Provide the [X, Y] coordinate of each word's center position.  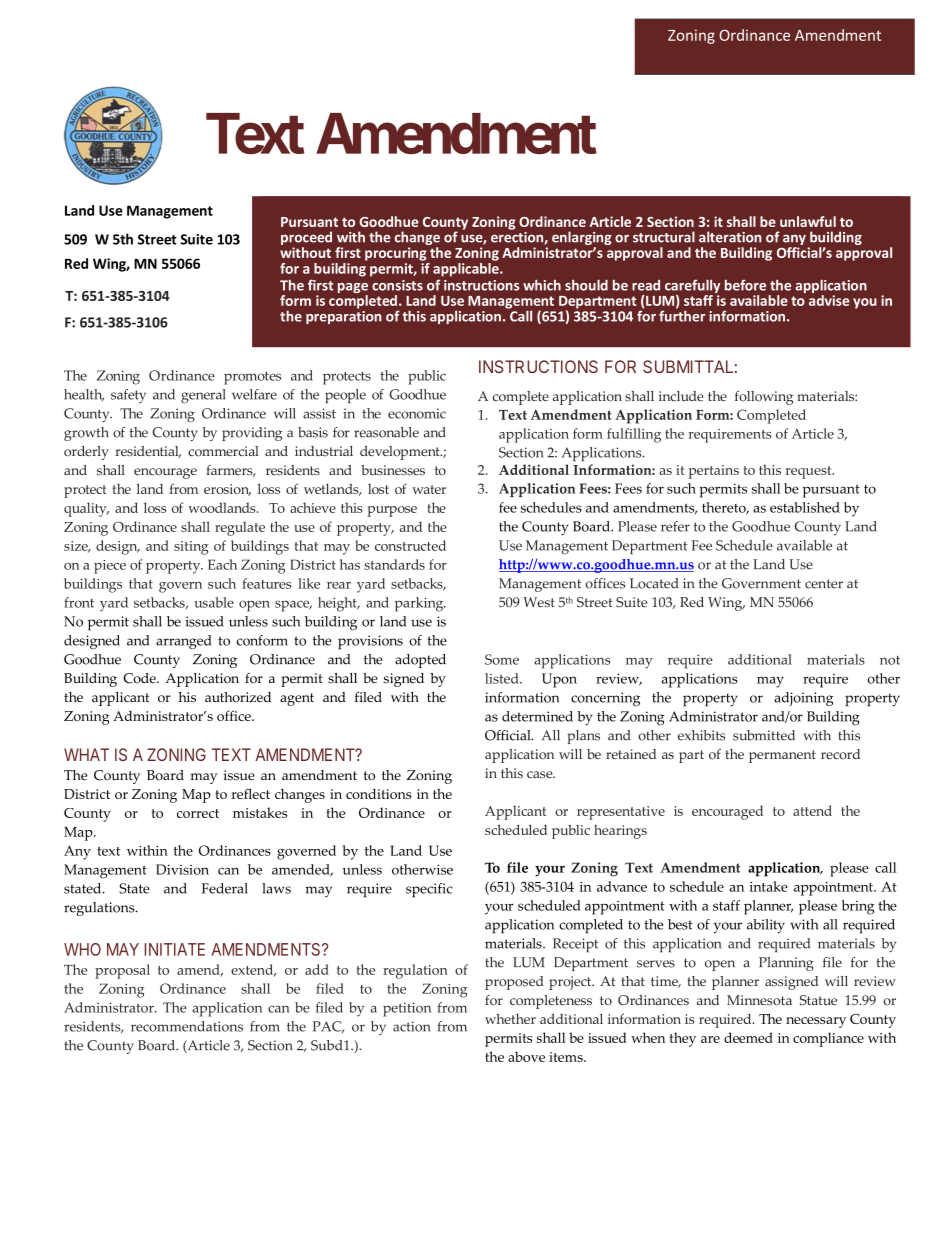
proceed [306, 238]
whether [510, 1018]
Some [502, 659]
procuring [396, 254]
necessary [816, 1022]
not [890, 660]
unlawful [808, 221]
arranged [184, 642]
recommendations [187, 1026]
